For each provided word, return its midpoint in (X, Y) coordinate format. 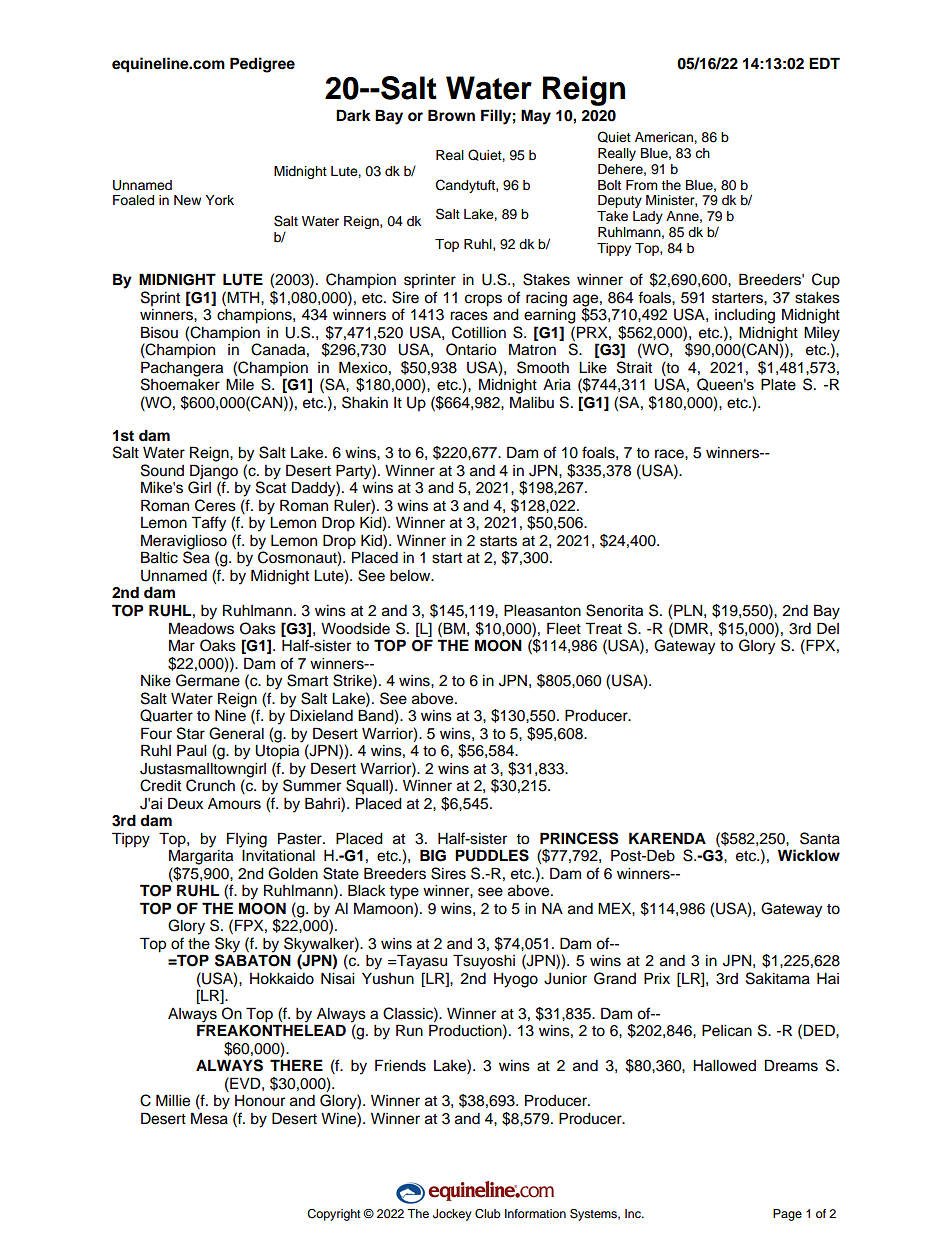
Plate (778, 384)
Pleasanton (542, 610)
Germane (208, 680)
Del (828, 628)
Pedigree (262, 65)
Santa (820, 838)
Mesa (209, 1118)
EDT (824, 63)
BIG (433, 855)
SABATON (253, 959)
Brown (451, 115)
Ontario (471, 349)
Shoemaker (180, 383)
